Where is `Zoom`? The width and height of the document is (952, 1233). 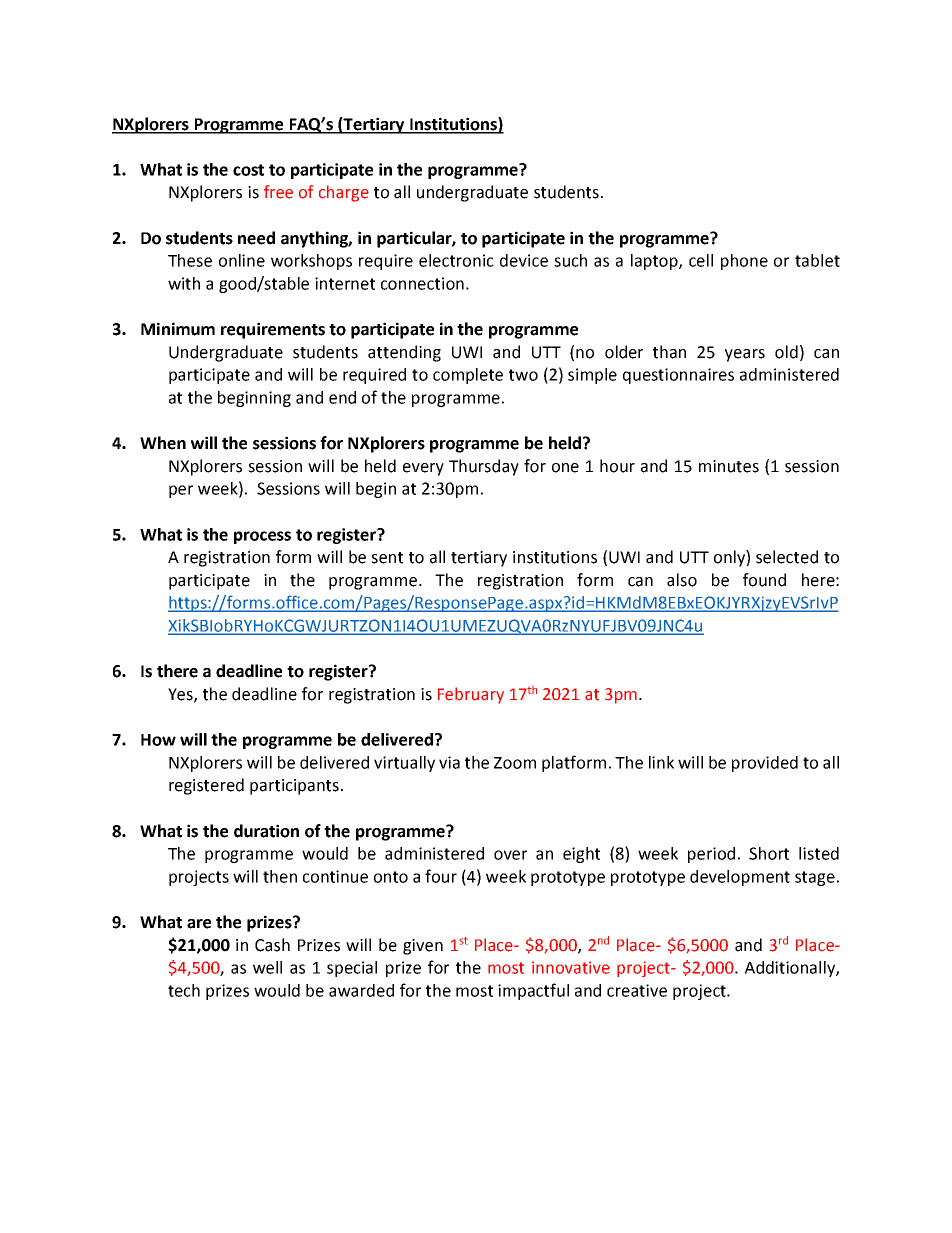 Zoom is located at coordinates (515, 763).
